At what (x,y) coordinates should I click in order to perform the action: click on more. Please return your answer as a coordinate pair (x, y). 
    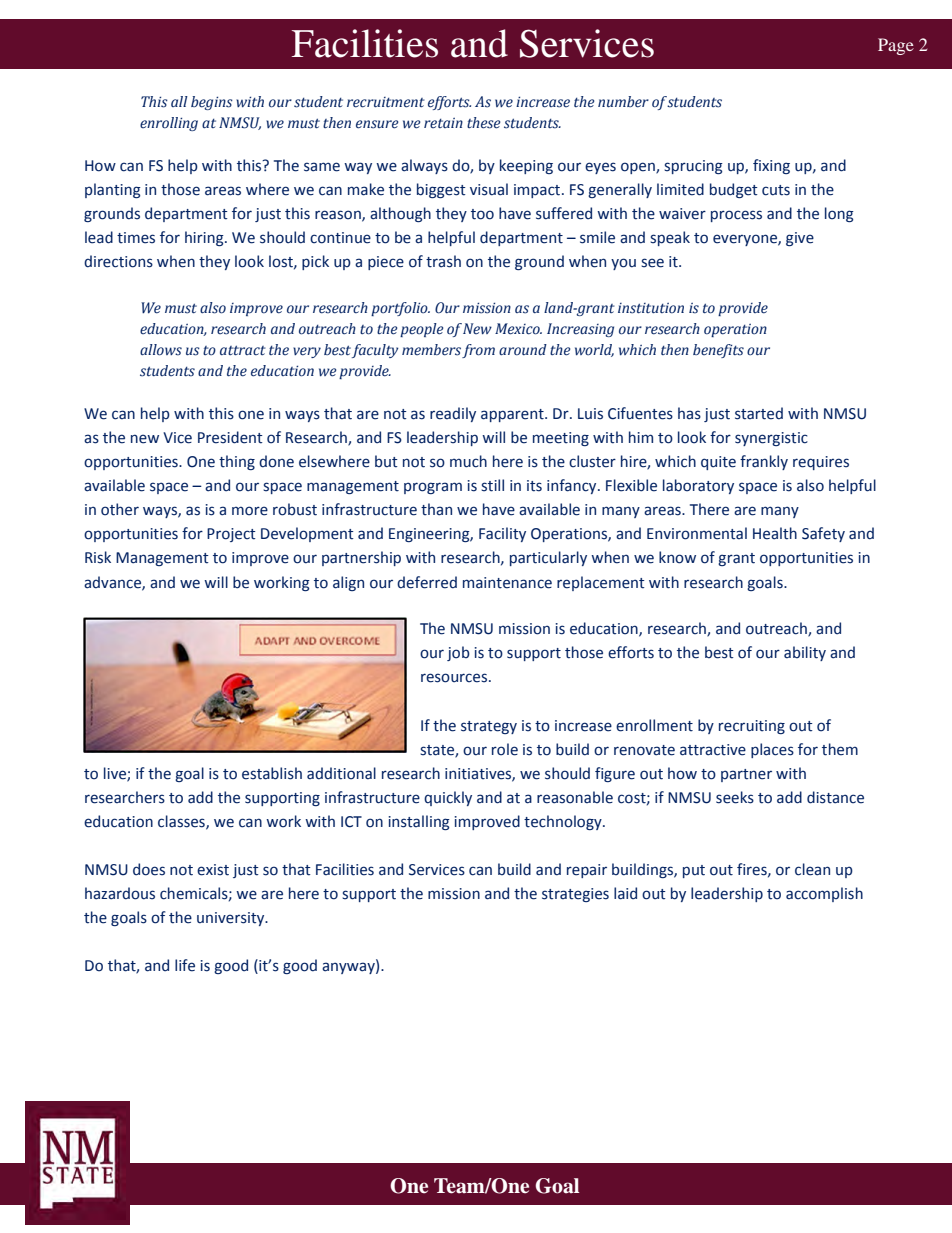
    Looking at the image, I should click on (250, 511).
